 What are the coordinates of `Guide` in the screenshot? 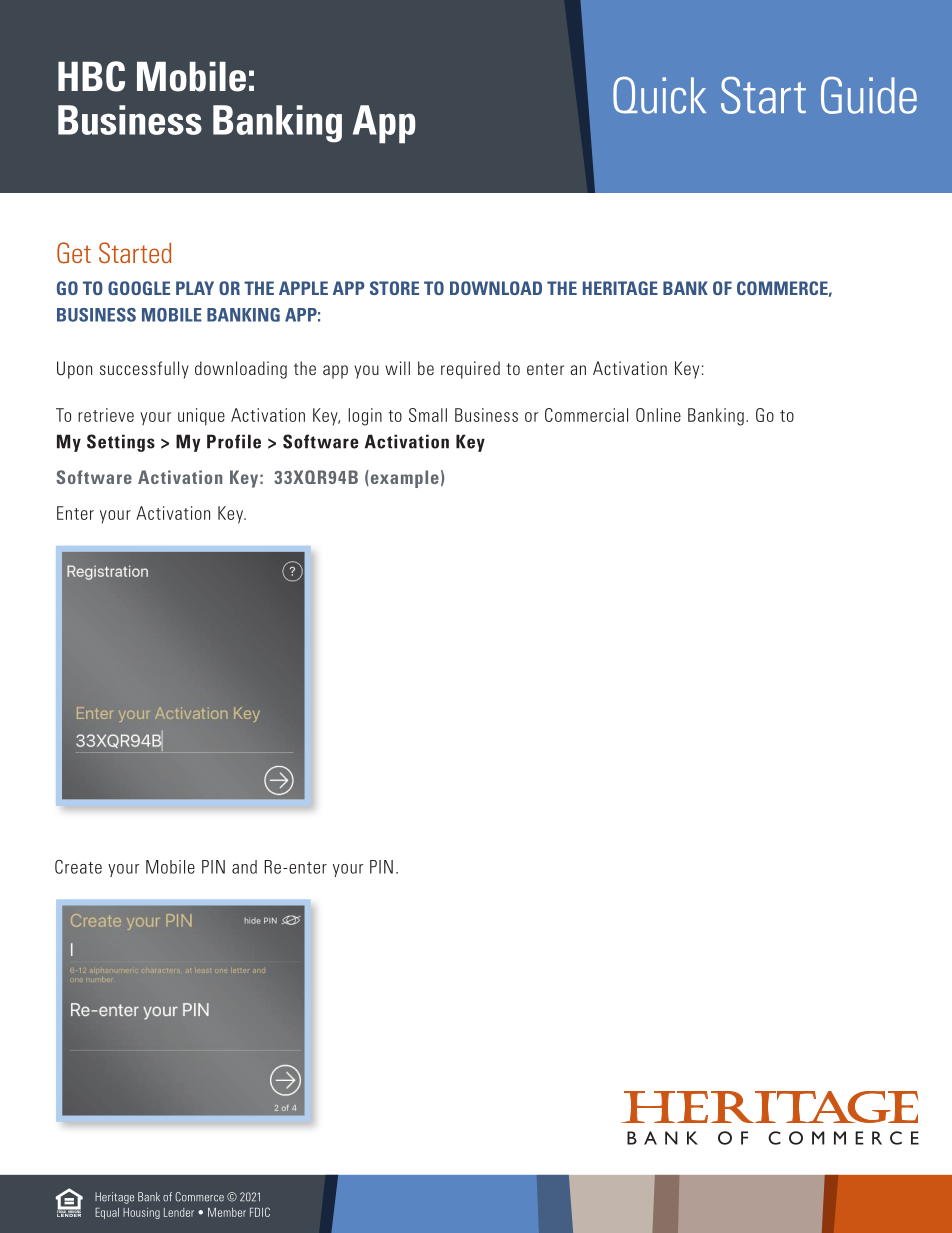 It's located at (869, 95).
